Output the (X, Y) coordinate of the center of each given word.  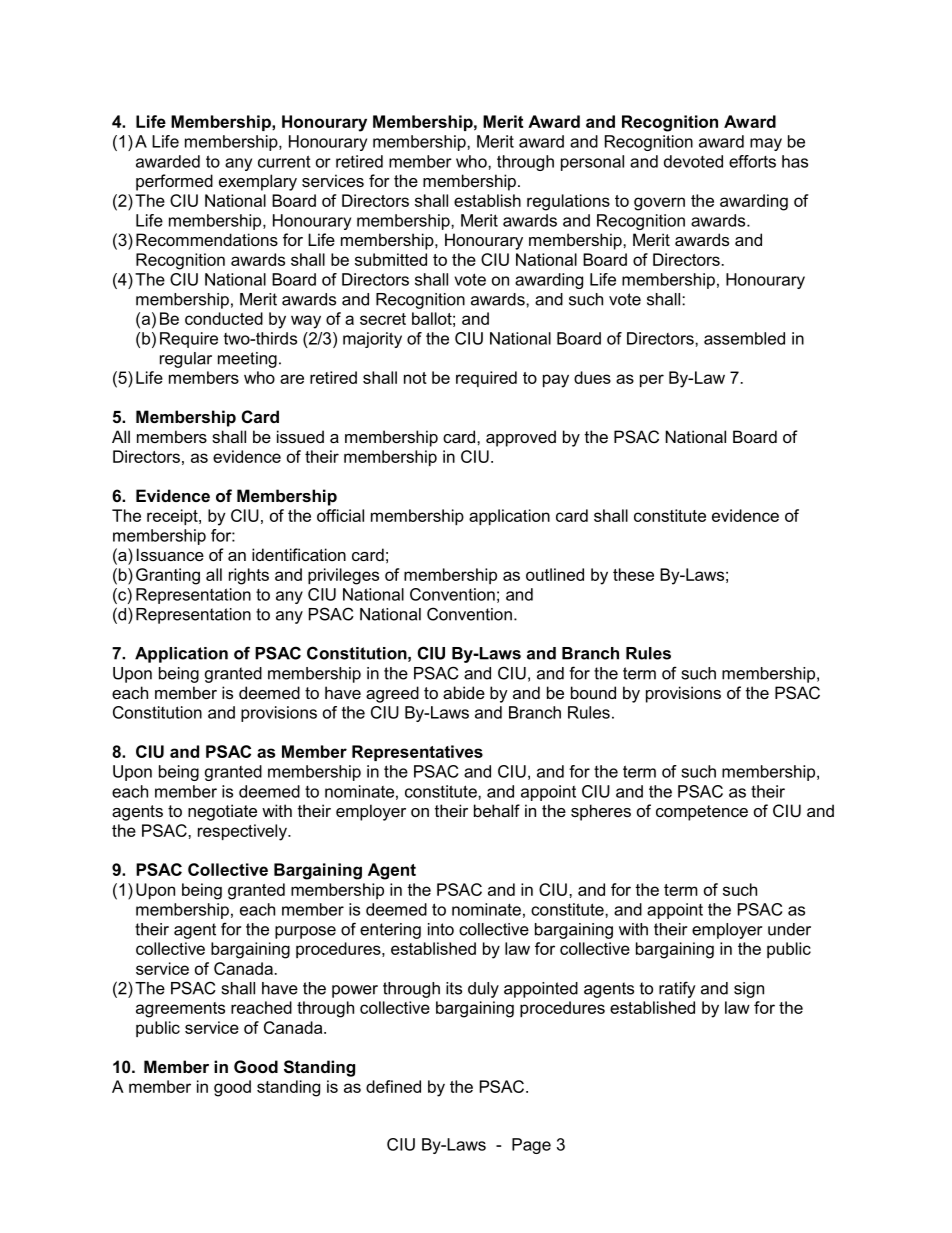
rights (249, 576)
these (633, 574)
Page (531, 1146)
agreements (180, 1010)
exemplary (258, 182)
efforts (752, 161)
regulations (568, 202)
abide (464, 692)
